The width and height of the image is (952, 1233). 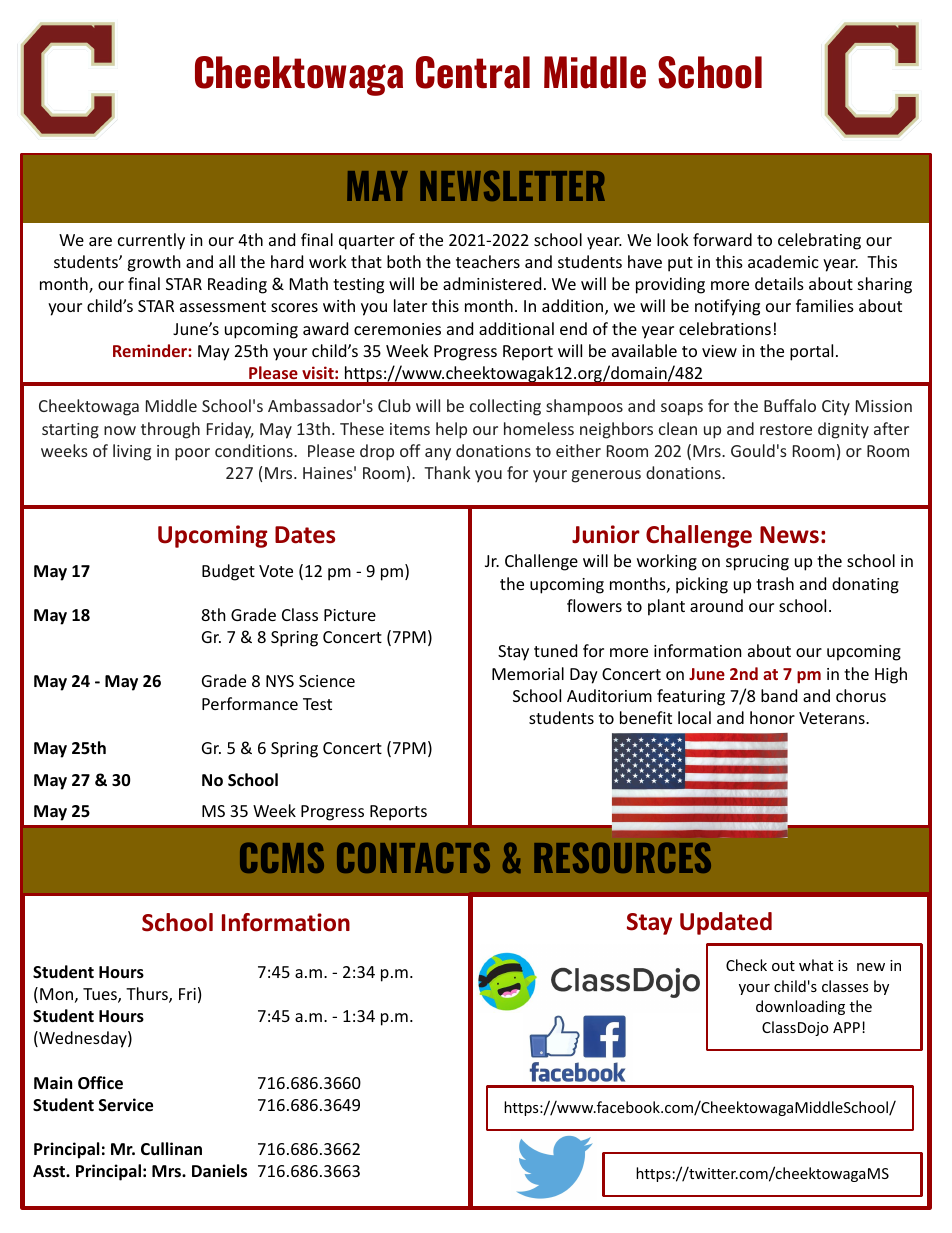 What do you see at coordinates (228, 572) in the image?
I see `Budget` at bounding box center [228, 572].
